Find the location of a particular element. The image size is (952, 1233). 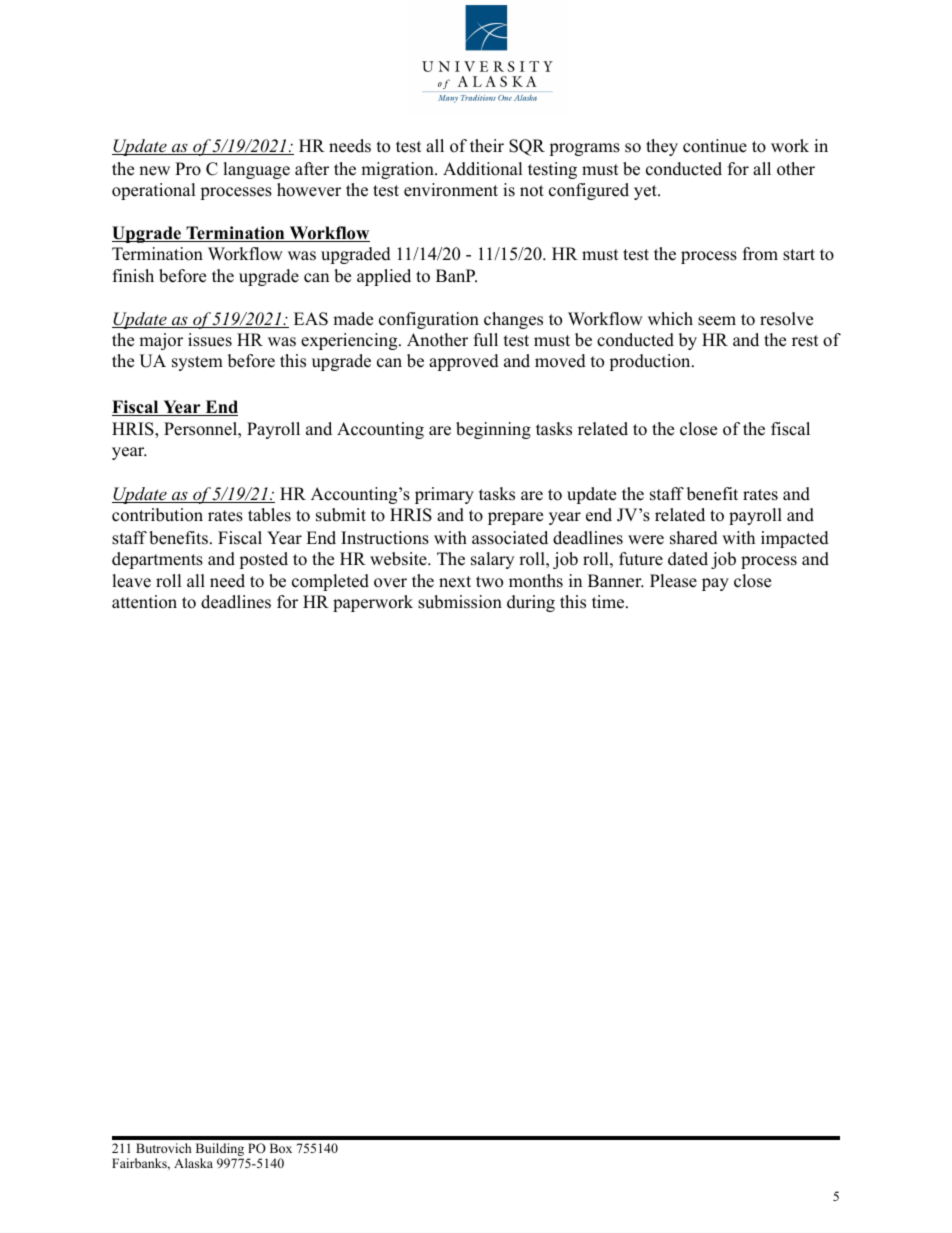

submission is located at coordinates (460, 602).
